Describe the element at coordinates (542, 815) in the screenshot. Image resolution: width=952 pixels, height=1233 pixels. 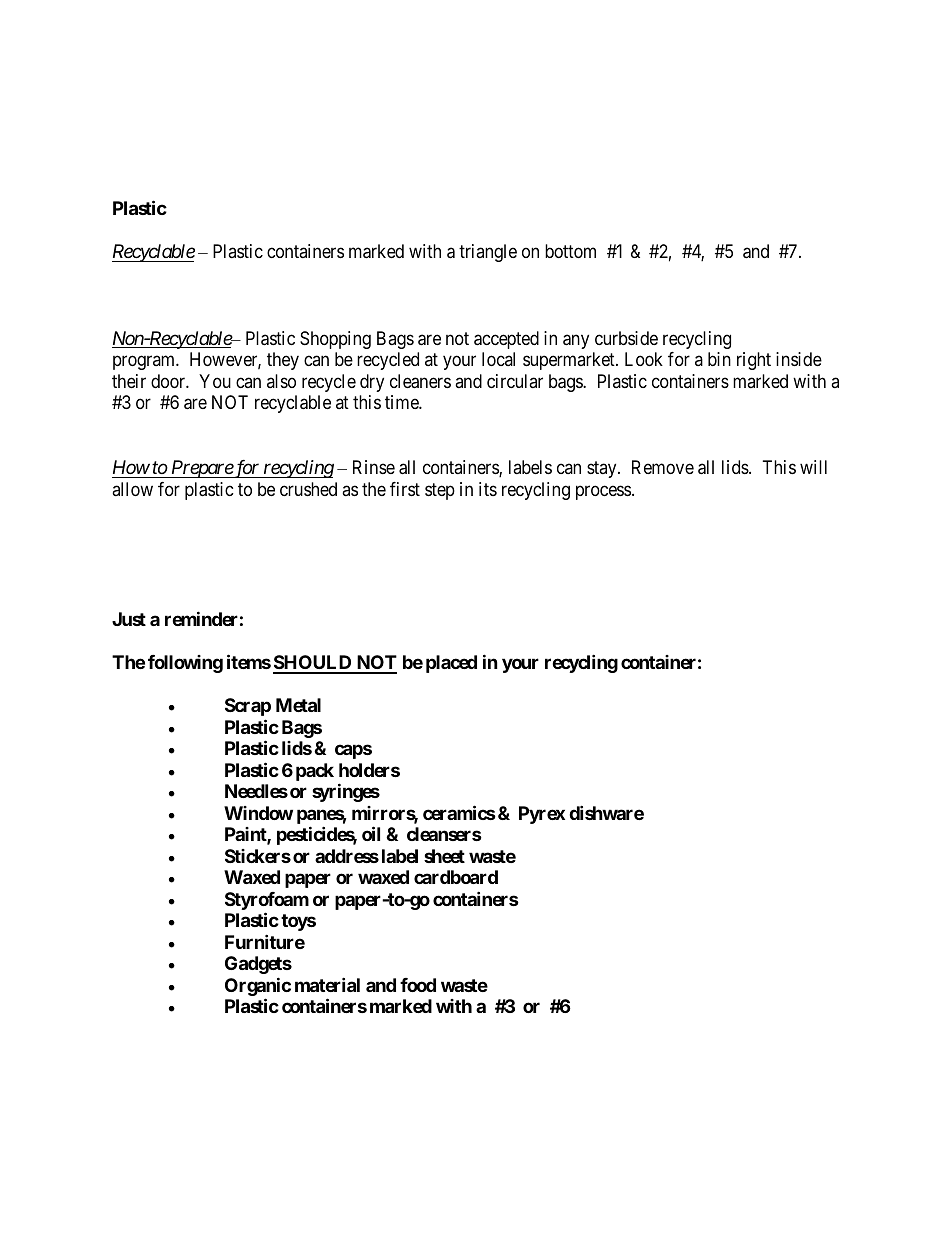
I see `Pyrex` at that location.
